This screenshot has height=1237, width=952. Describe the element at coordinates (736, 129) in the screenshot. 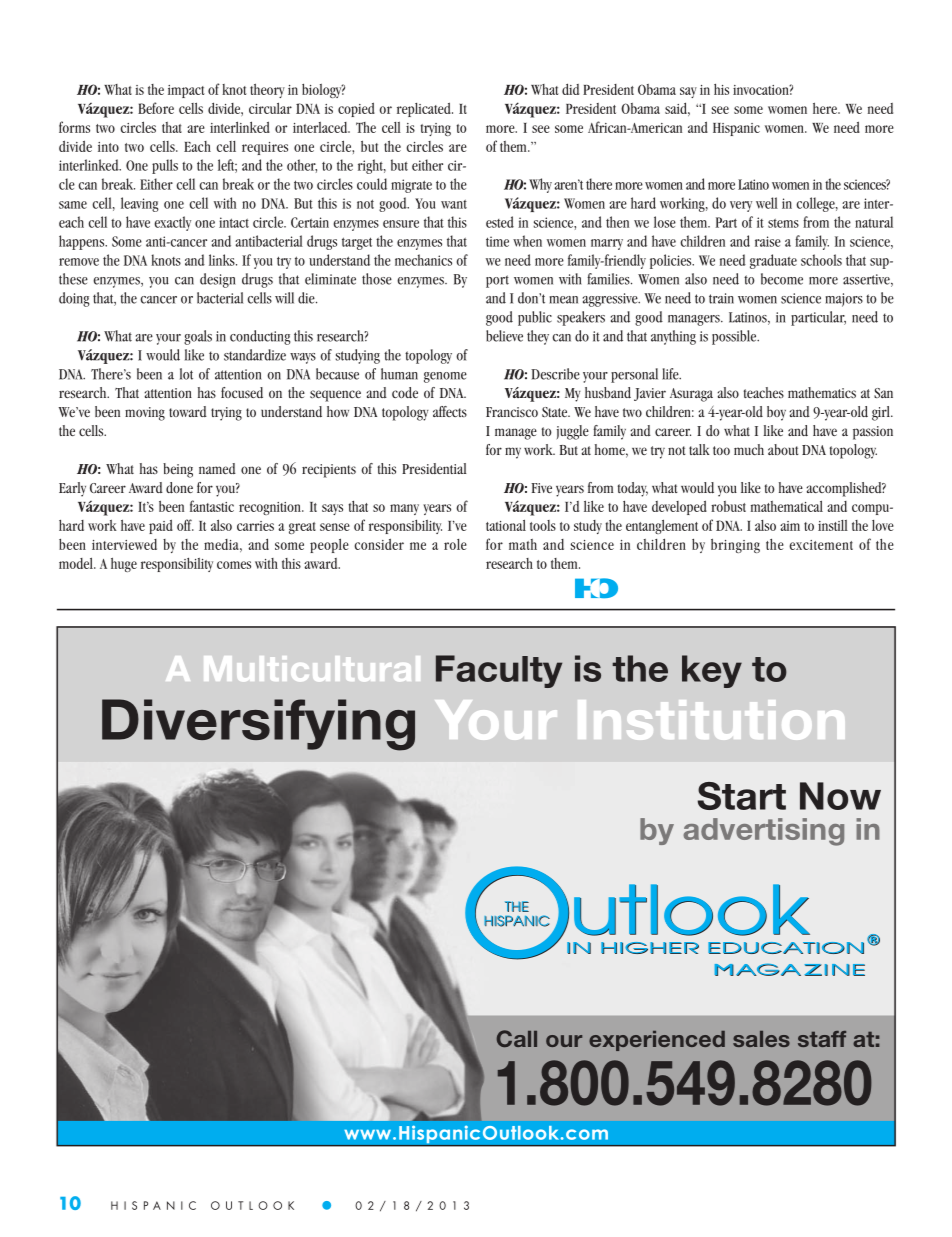

I see `Hispanic` at that location.
